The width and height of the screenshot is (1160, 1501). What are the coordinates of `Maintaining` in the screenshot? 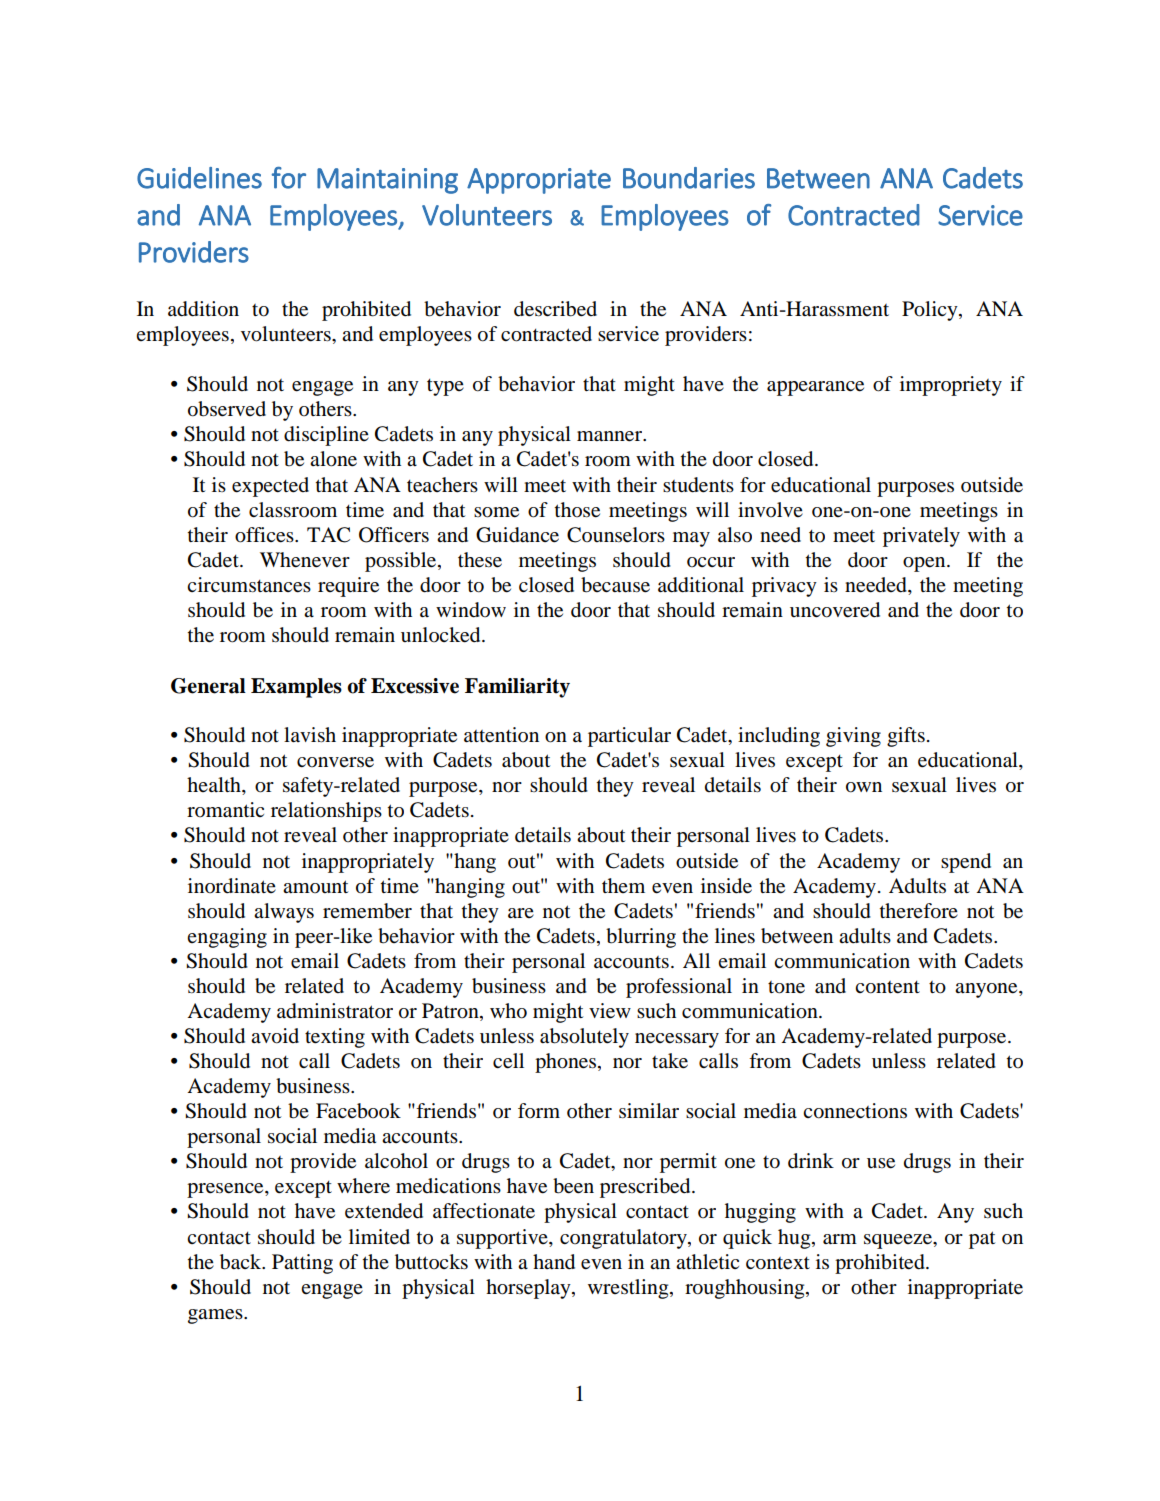 It's located at (387, 181).
